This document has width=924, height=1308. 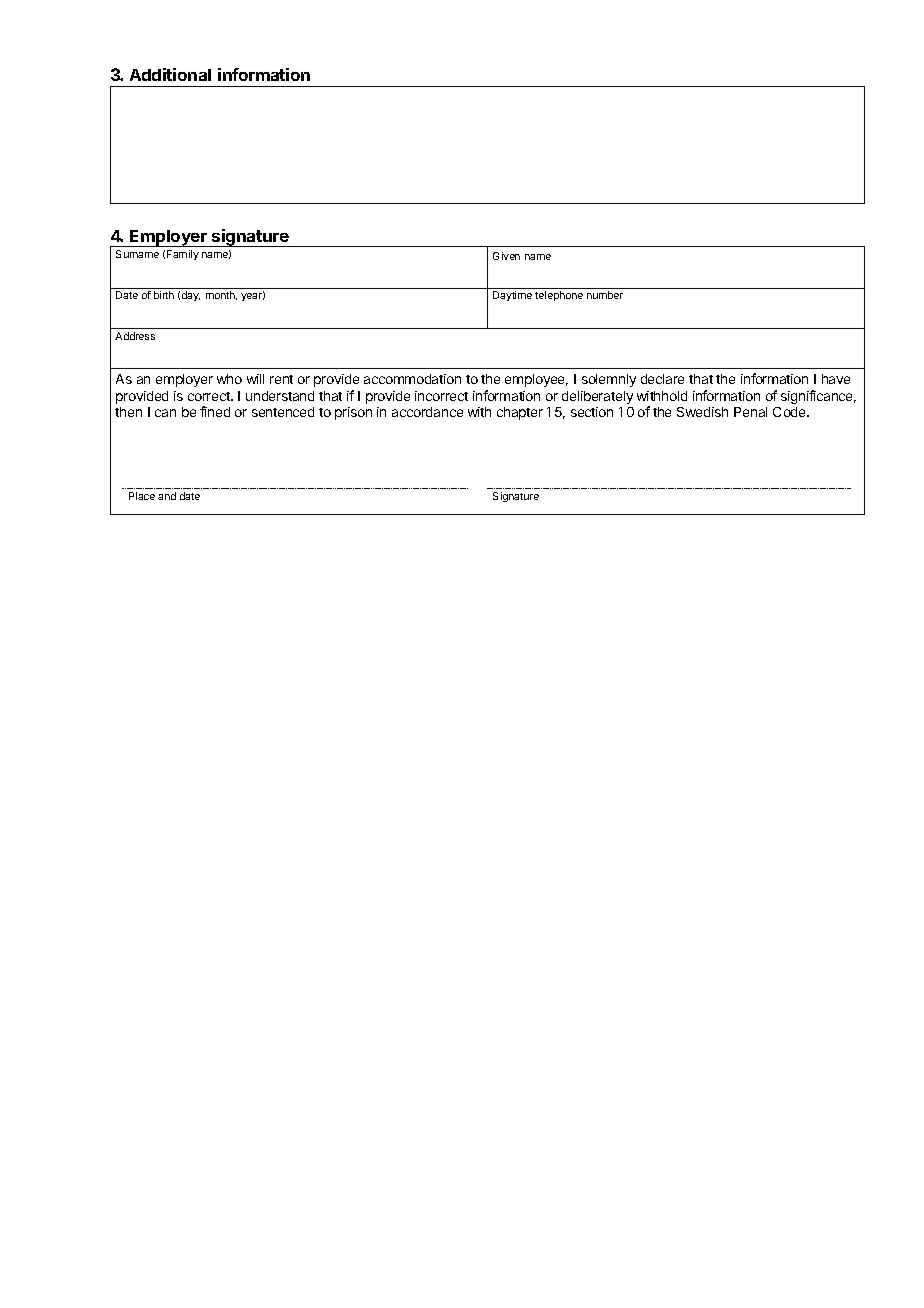 I want to click on chapter, so click(x=520, y=413).
